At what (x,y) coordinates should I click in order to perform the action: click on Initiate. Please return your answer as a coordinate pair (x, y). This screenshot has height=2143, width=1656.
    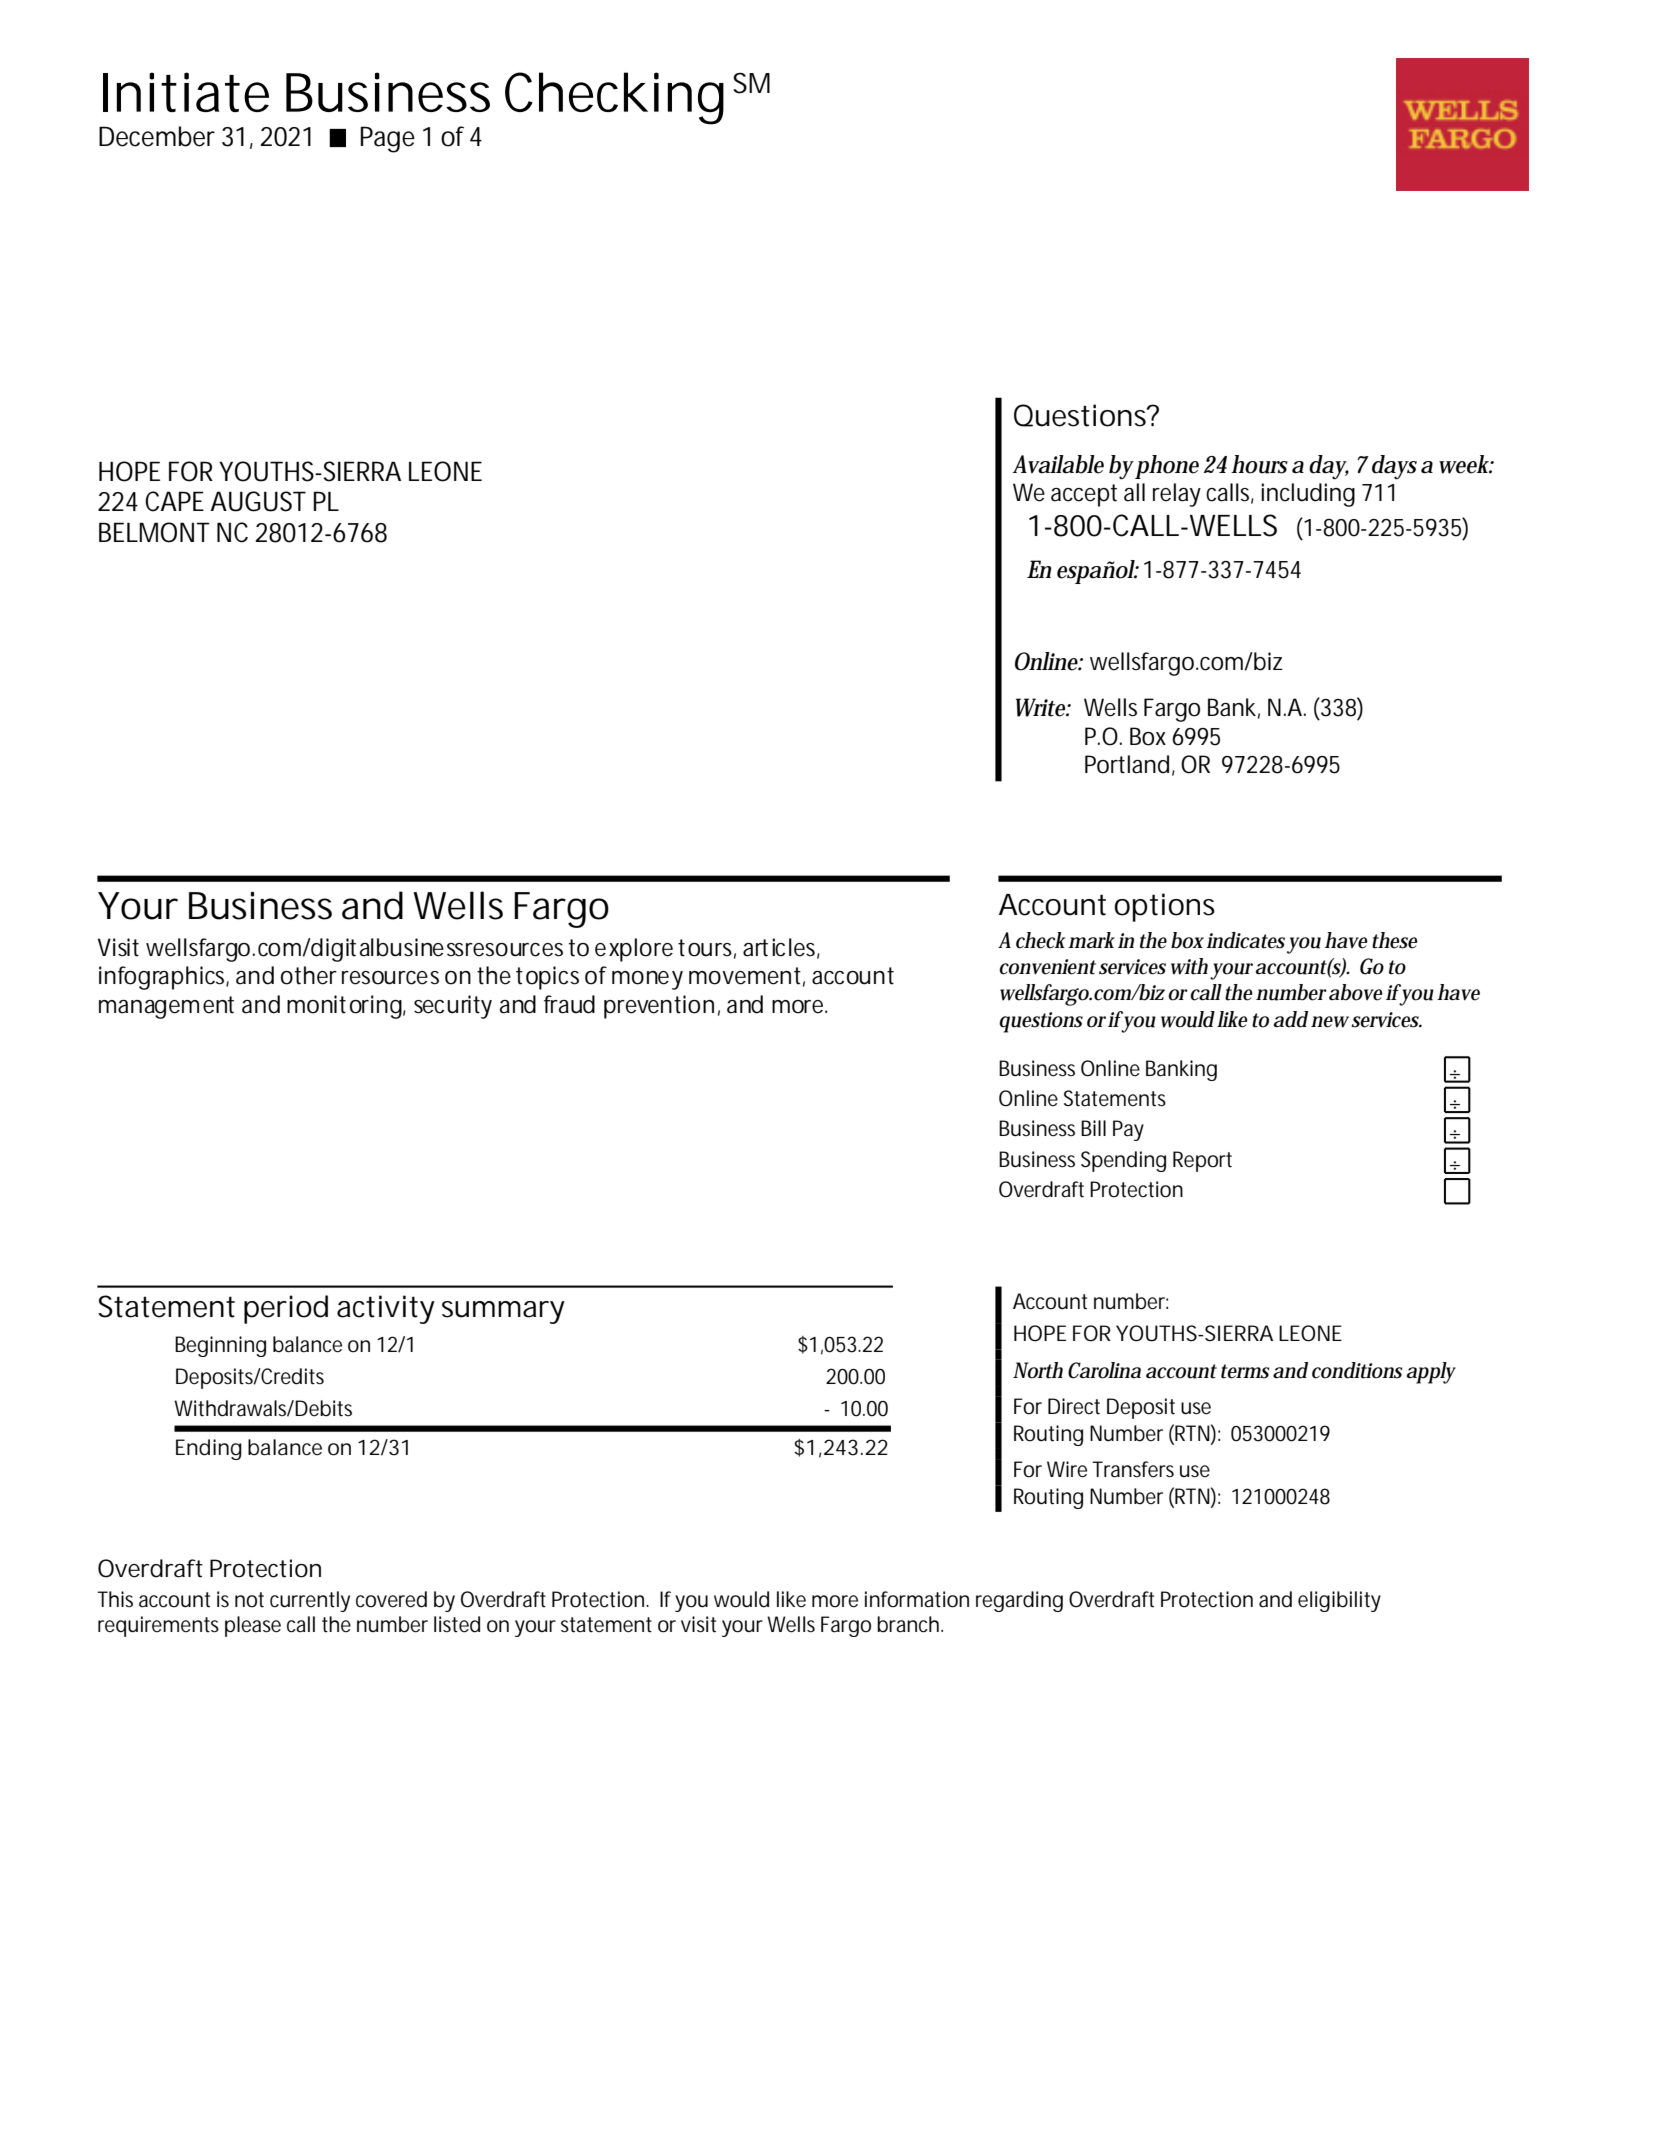
    Looking at the image, I should click on (186, 92).
